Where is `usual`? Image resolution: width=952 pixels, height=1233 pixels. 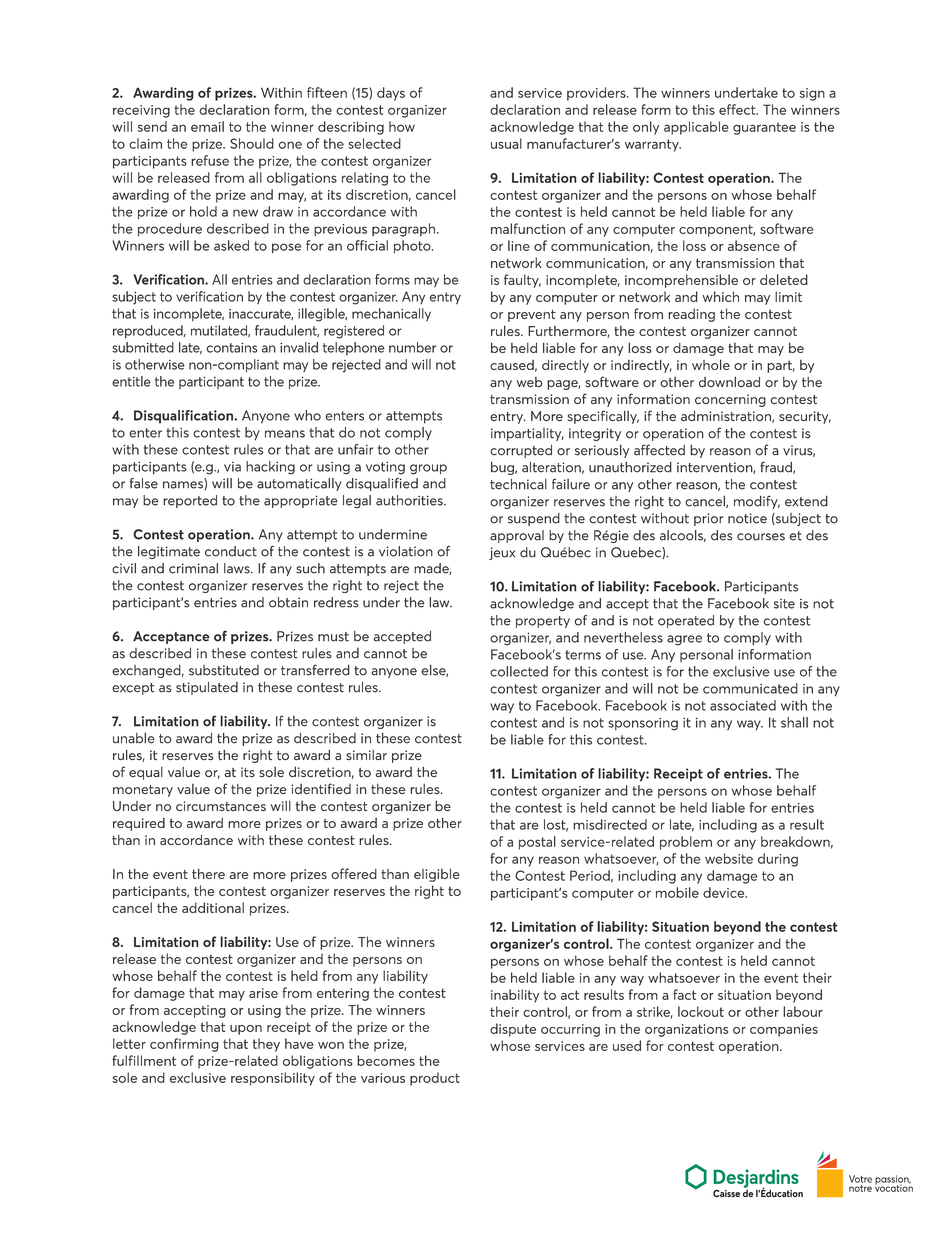 usual is located at coordinates (506, 143).
